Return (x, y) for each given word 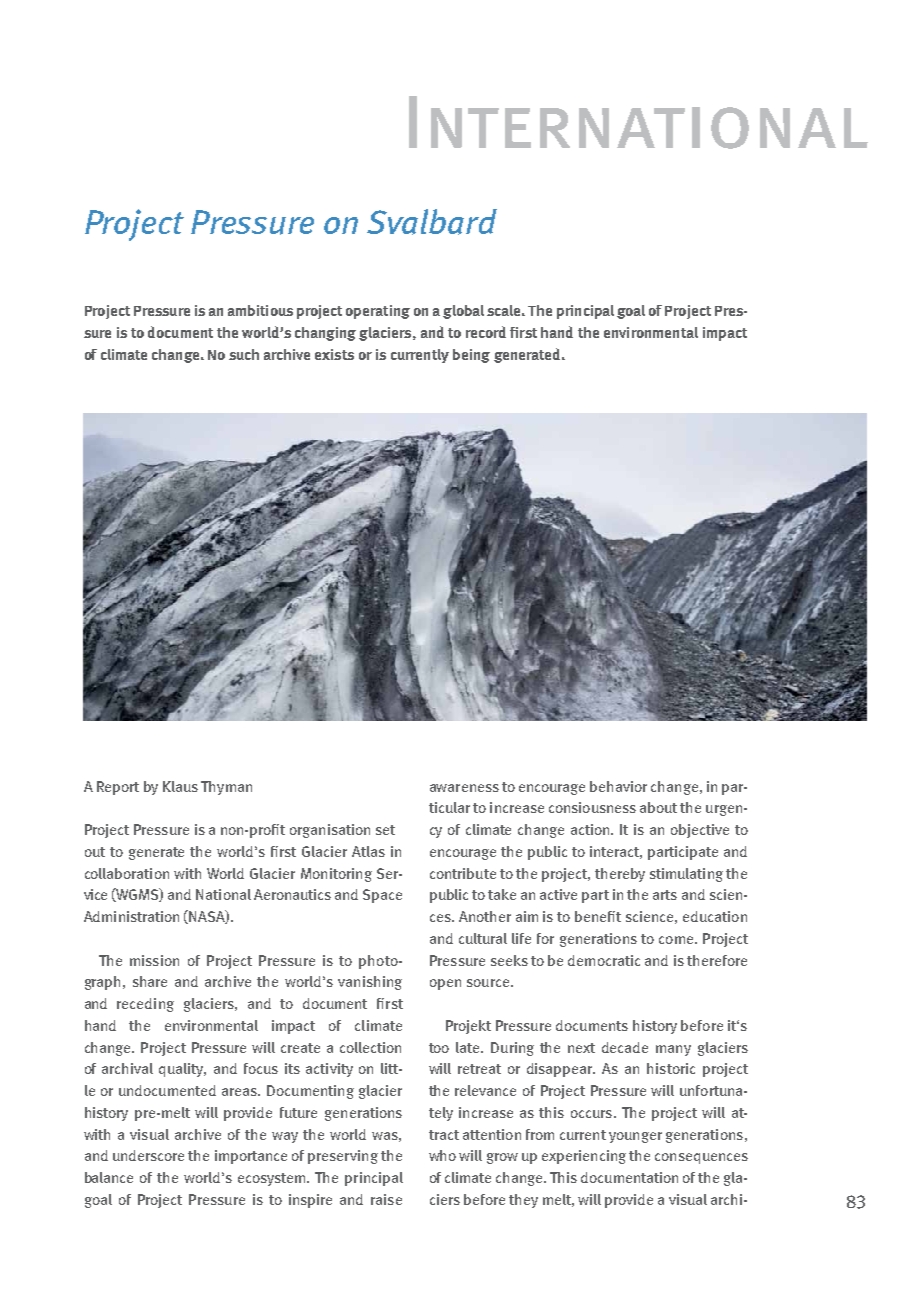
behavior (618, 786)
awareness (464, 788)
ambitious (260, 310)
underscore (148, 1155)
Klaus (180, 786)
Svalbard (432, 222)
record (486, 332)
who (442, 1155)
